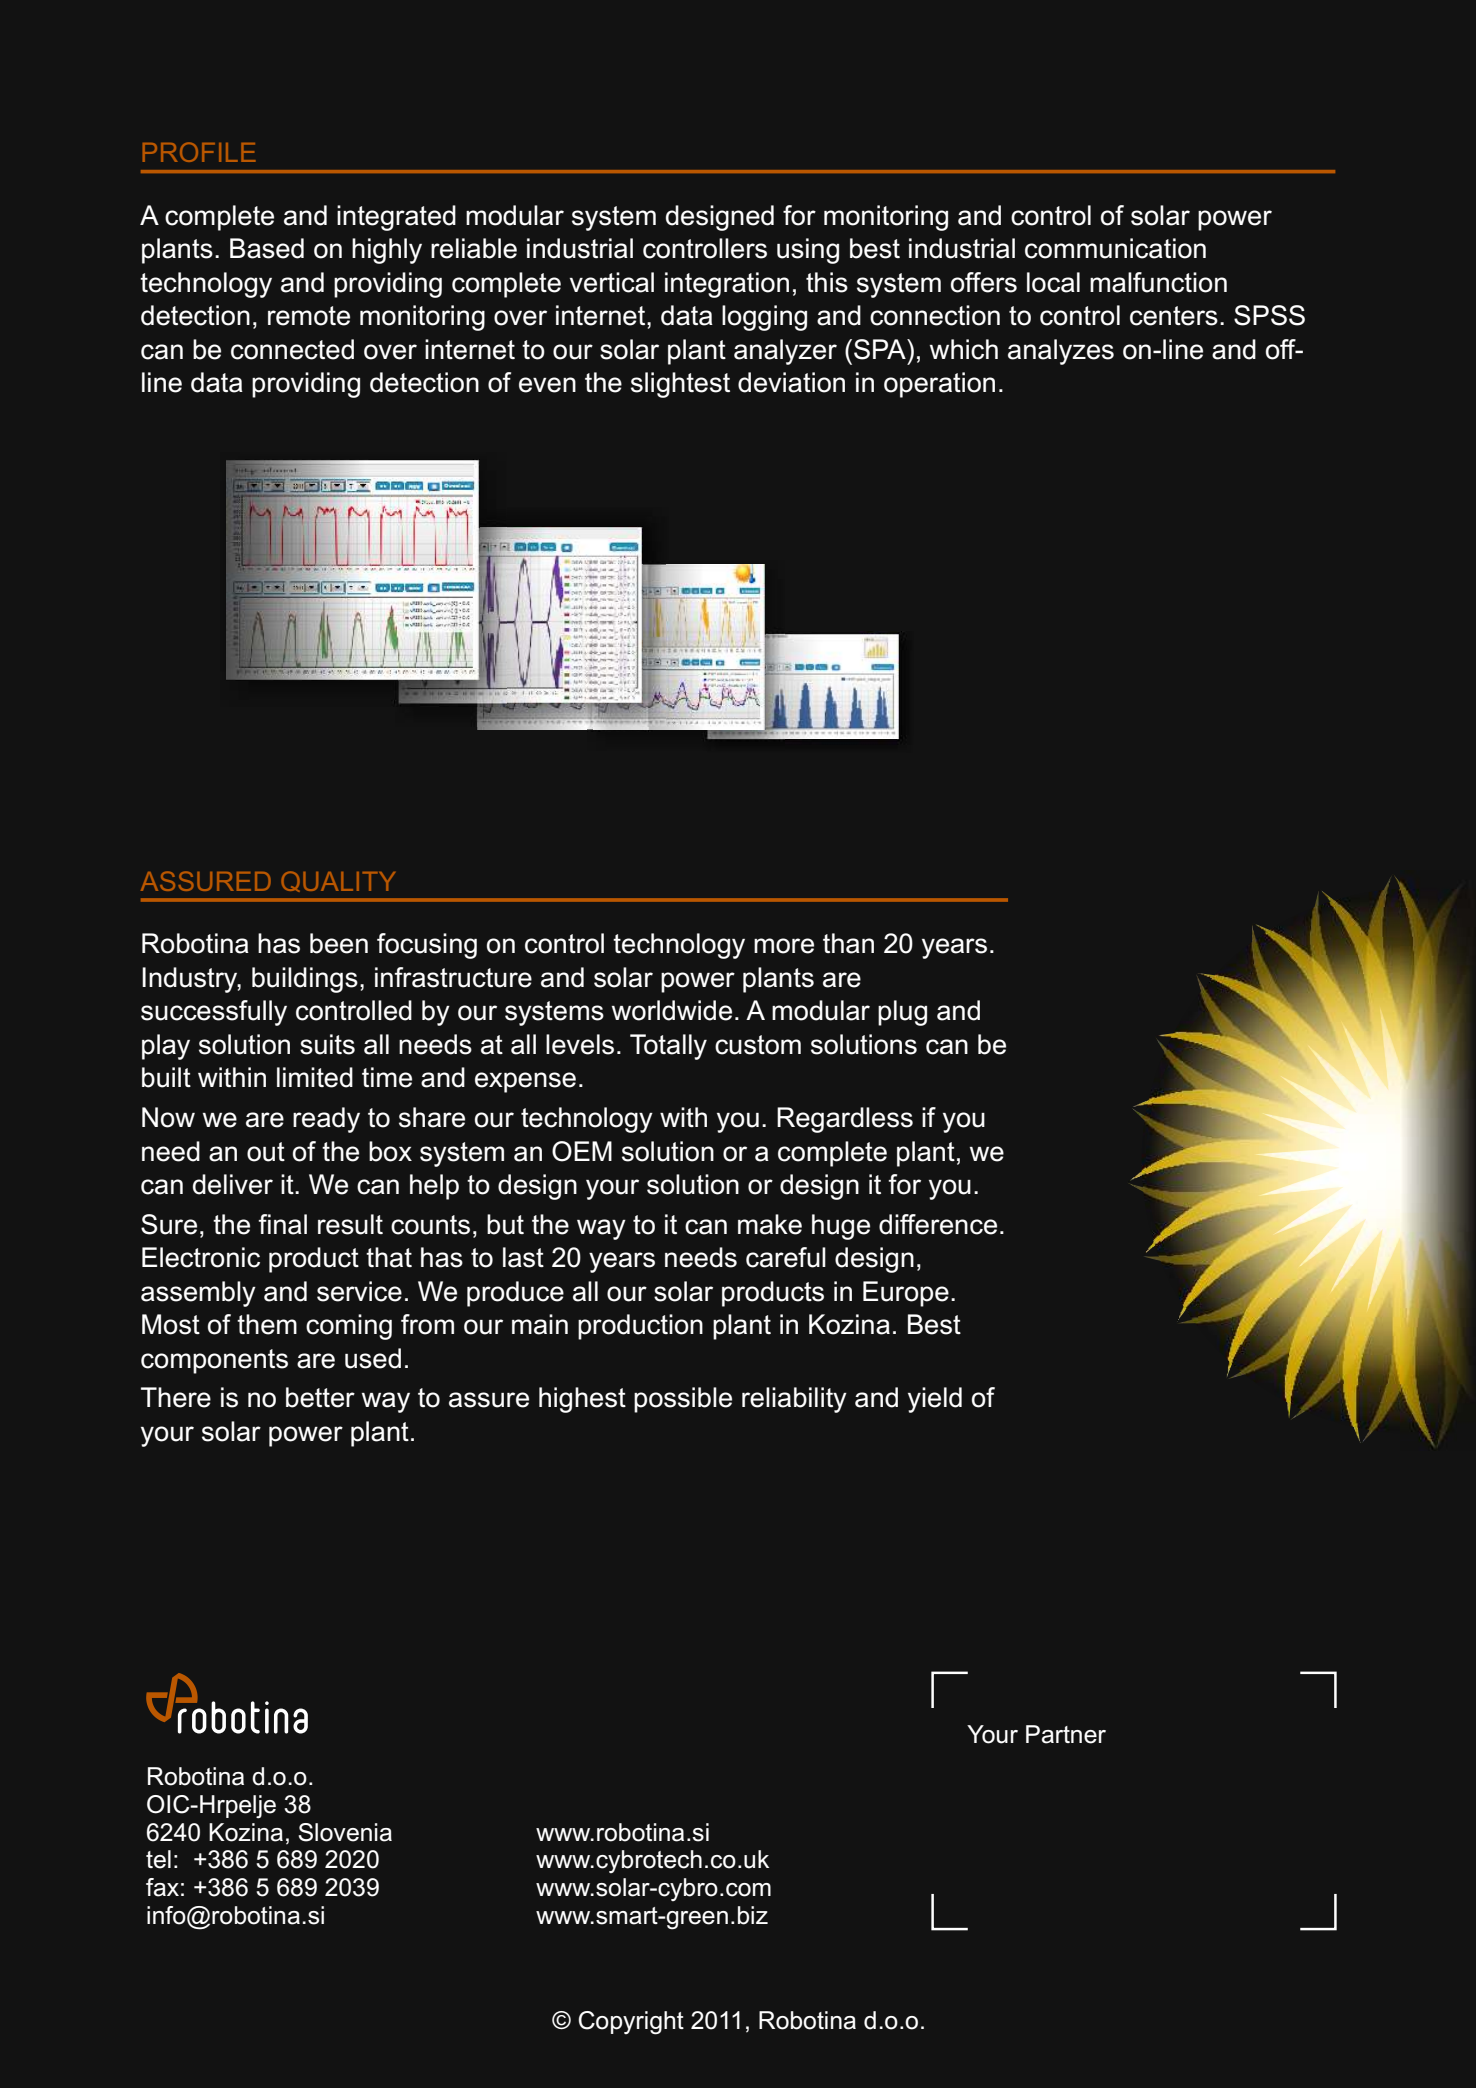 This document has width=1476, height=2088. I want to click on connected, so click(292, 349).
